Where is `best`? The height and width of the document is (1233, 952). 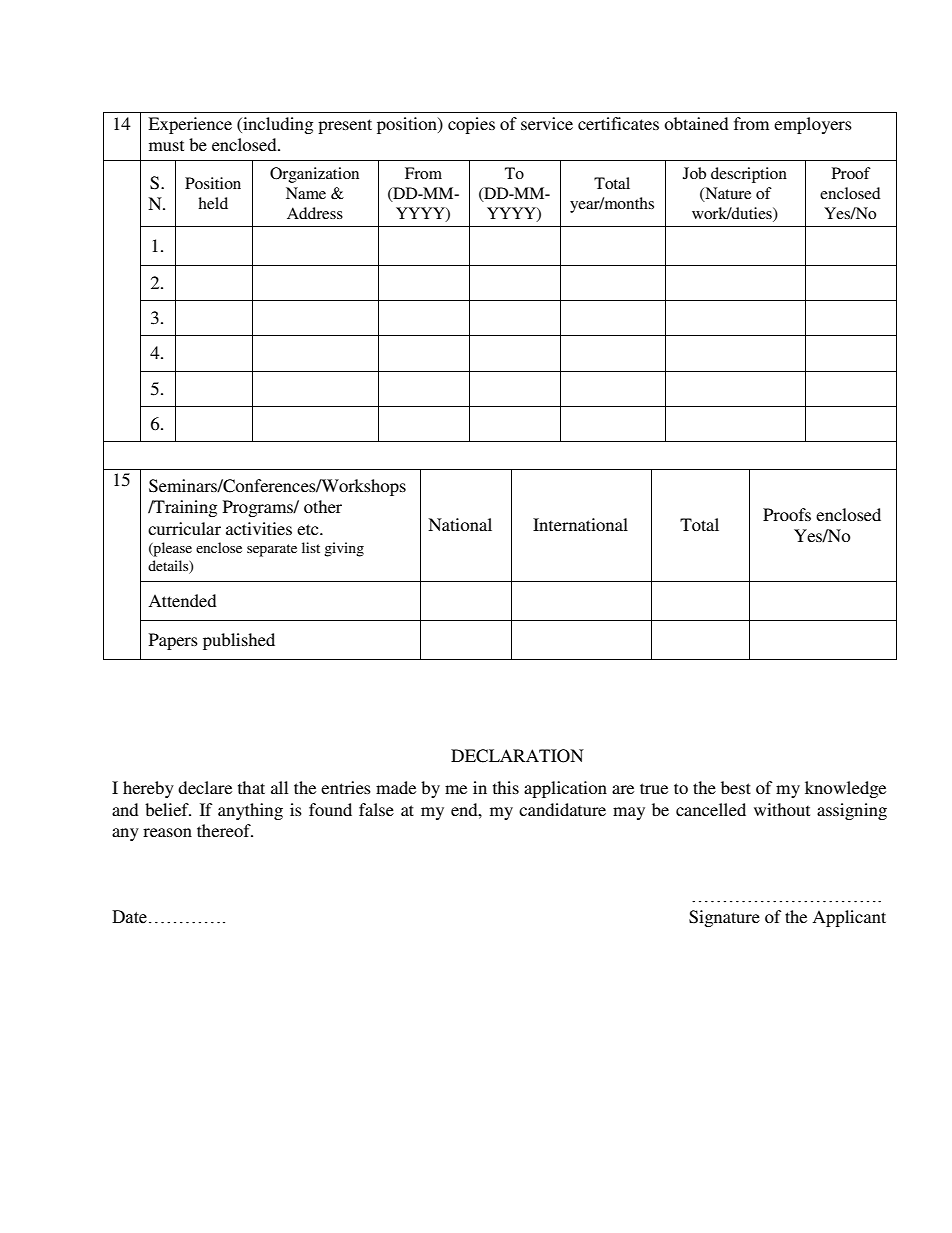 best is located at coordinates (736, 787).
